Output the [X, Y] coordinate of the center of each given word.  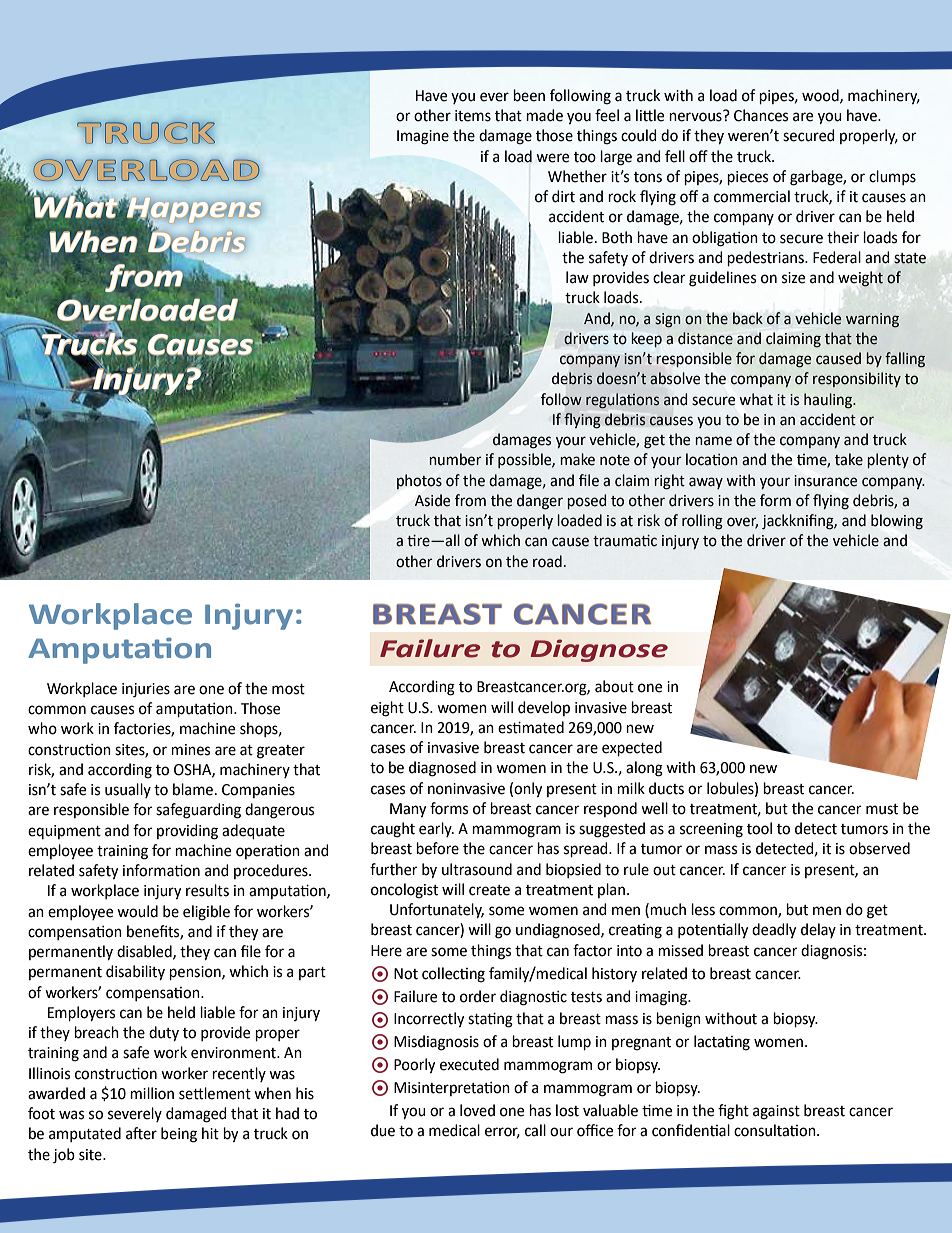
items [473, 116]
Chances [761, 115]
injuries [146, 690]
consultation [776, 1130]
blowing [897, 522]
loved [477, 1110]
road [547, 561]
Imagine [423, 137]
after [141, 1133]
